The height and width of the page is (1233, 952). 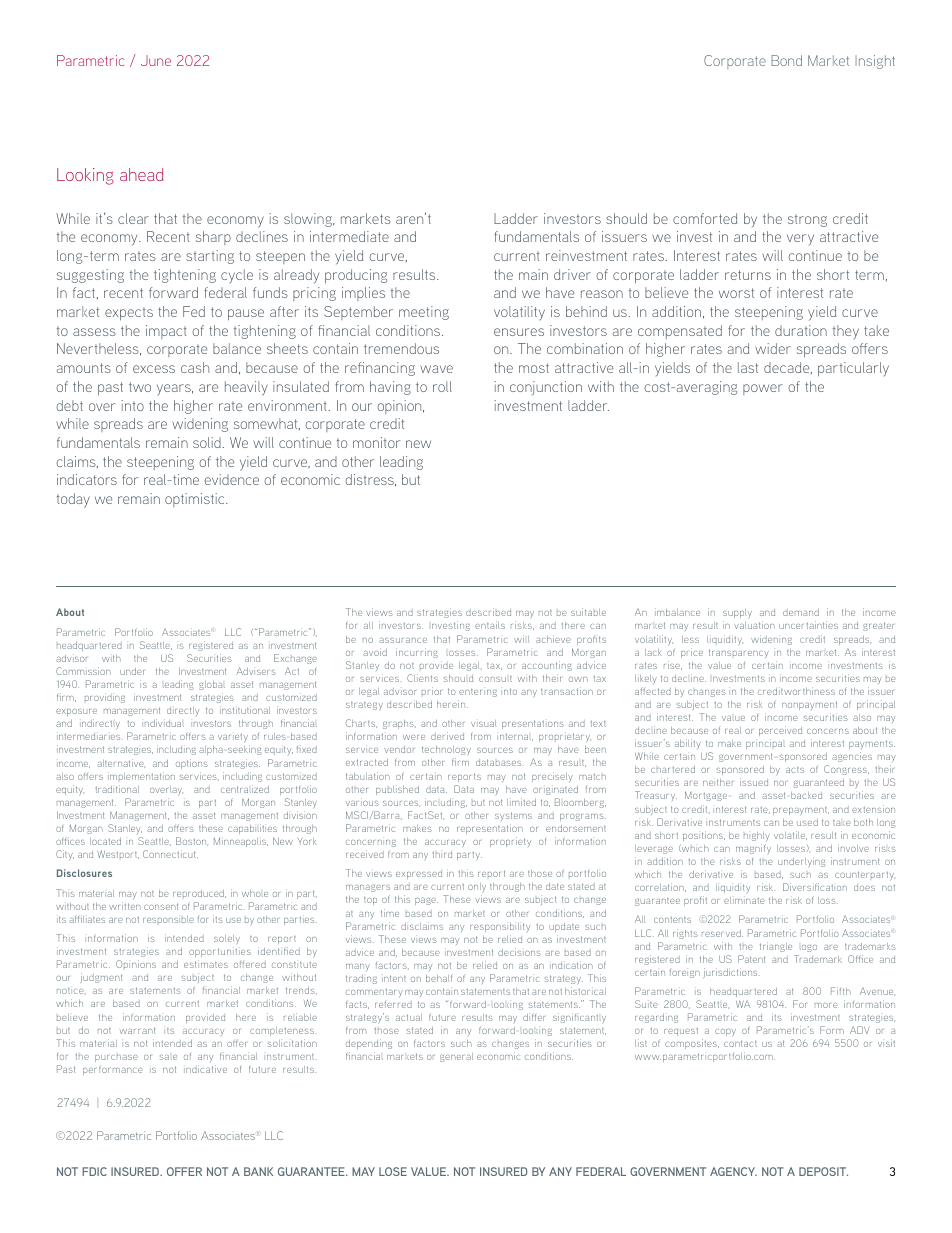 What do you see at coordinates (786, 60) in the page?
I see `Bond` at bounding box center [786, 60].
